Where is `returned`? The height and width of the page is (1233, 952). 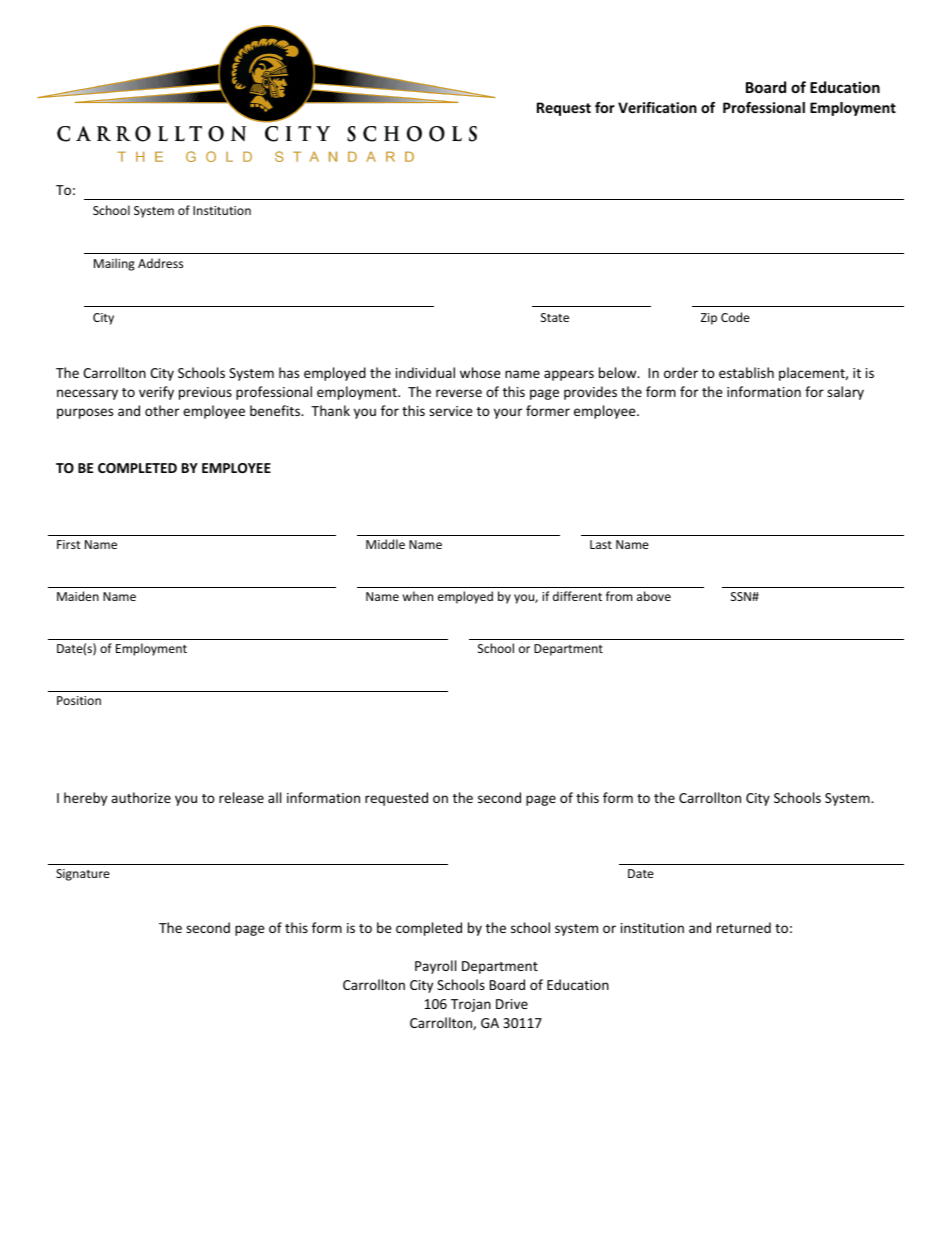
returned is located at coordinates (744, 927).
